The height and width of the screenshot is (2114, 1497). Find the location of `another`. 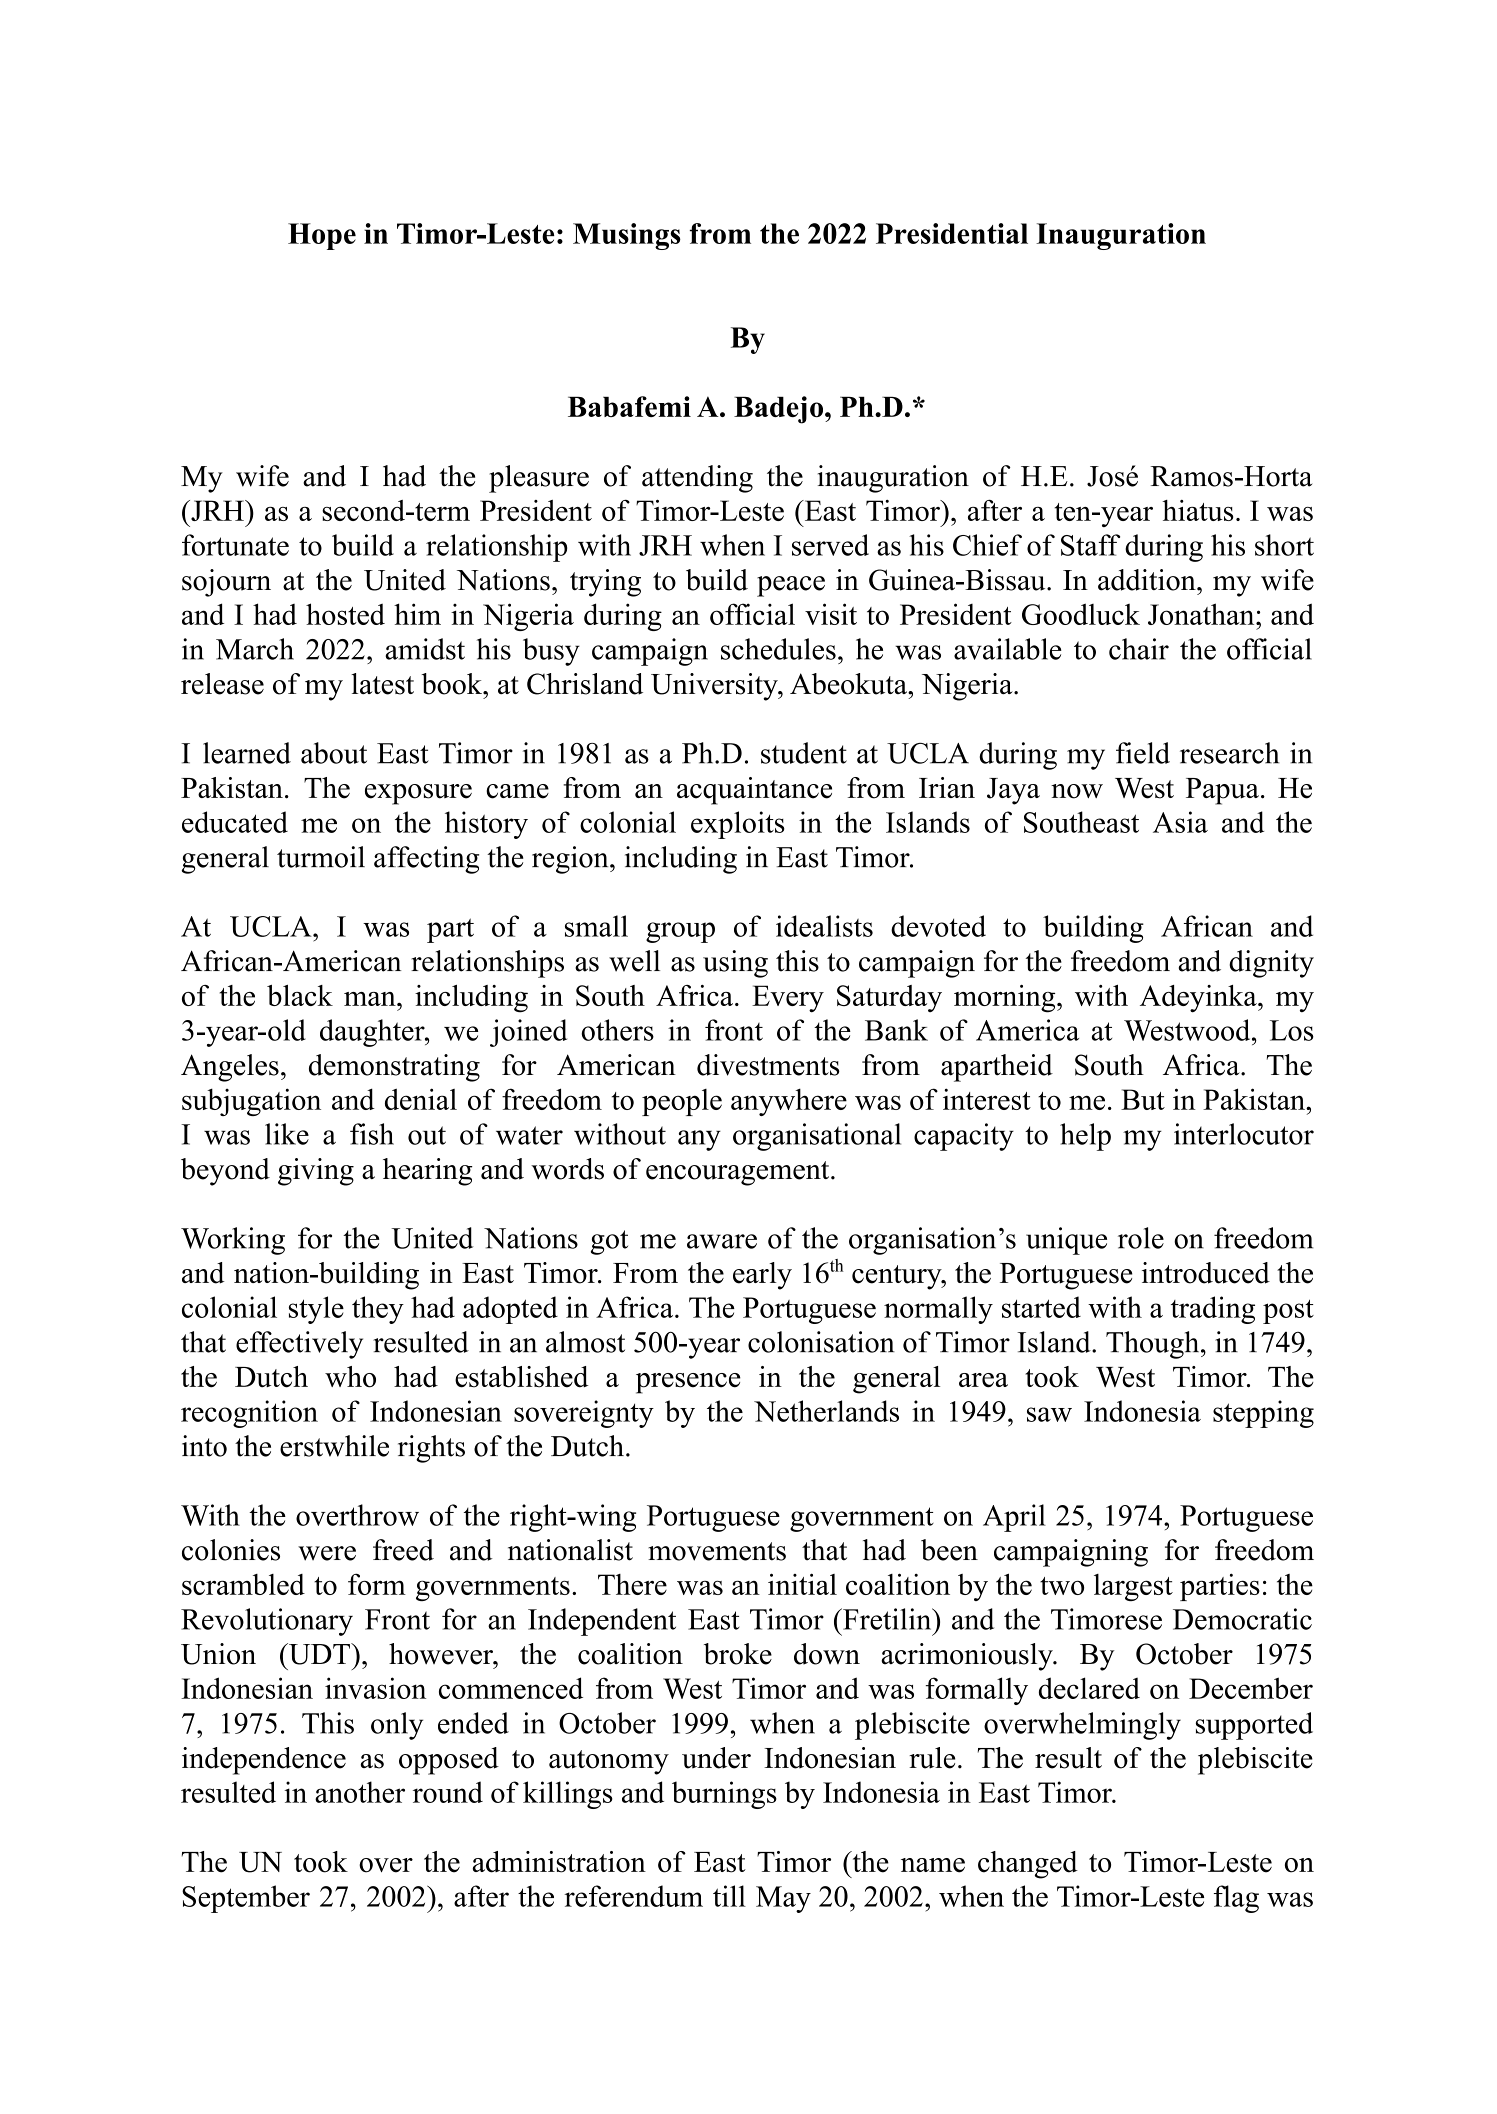

another is located at coordinates (360, 1792).
